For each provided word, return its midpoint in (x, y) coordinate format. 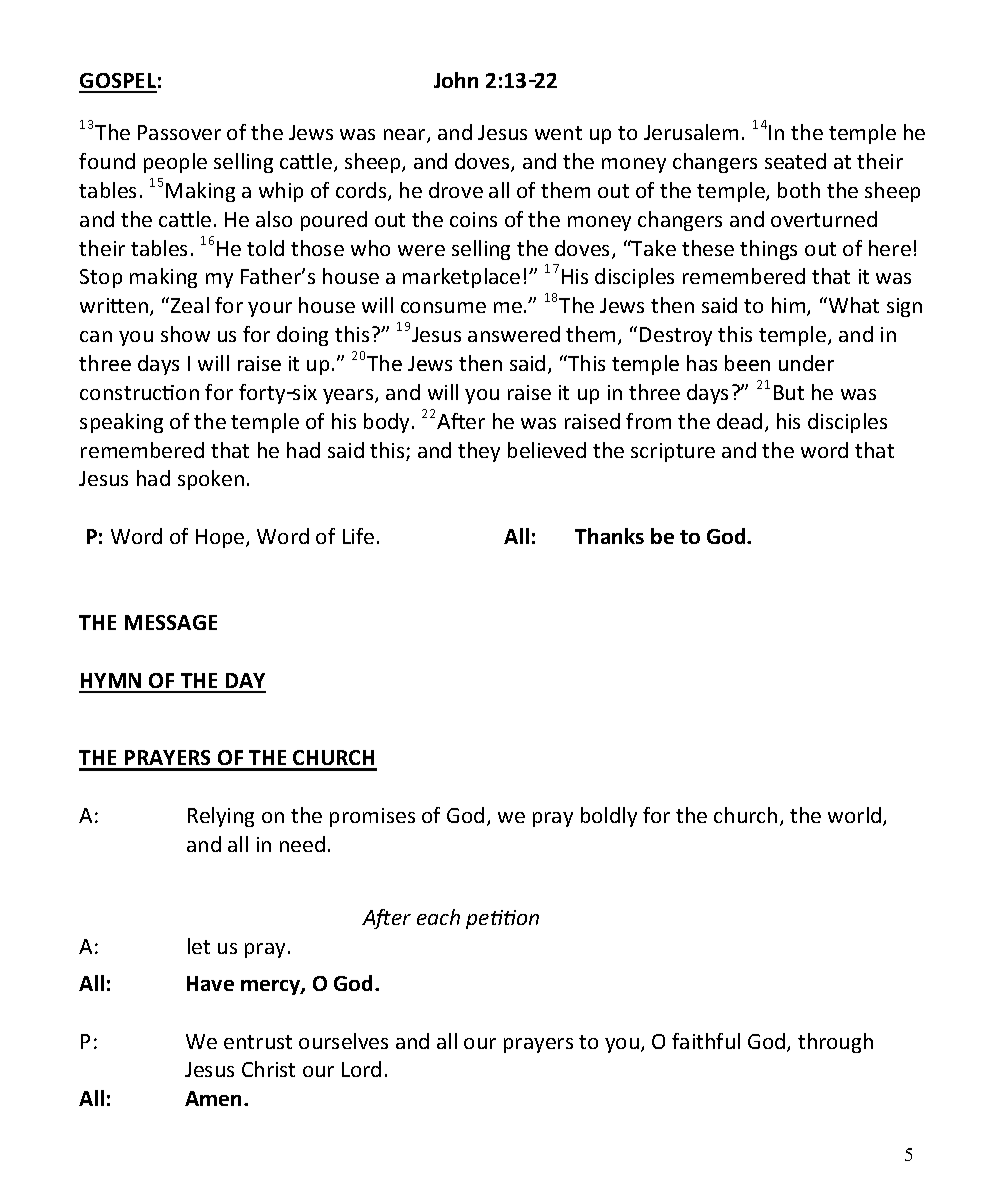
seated (795, 161)
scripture (673, 452)
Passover (179, 132)
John (456, 80)
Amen (215, 1098)
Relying (221, 817)
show (185, 334)
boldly (609, 817)
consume (443, 307)
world (854, 815)
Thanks (609, 536)
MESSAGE (171, 622)
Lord (361, 1069)
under (806, 363)
